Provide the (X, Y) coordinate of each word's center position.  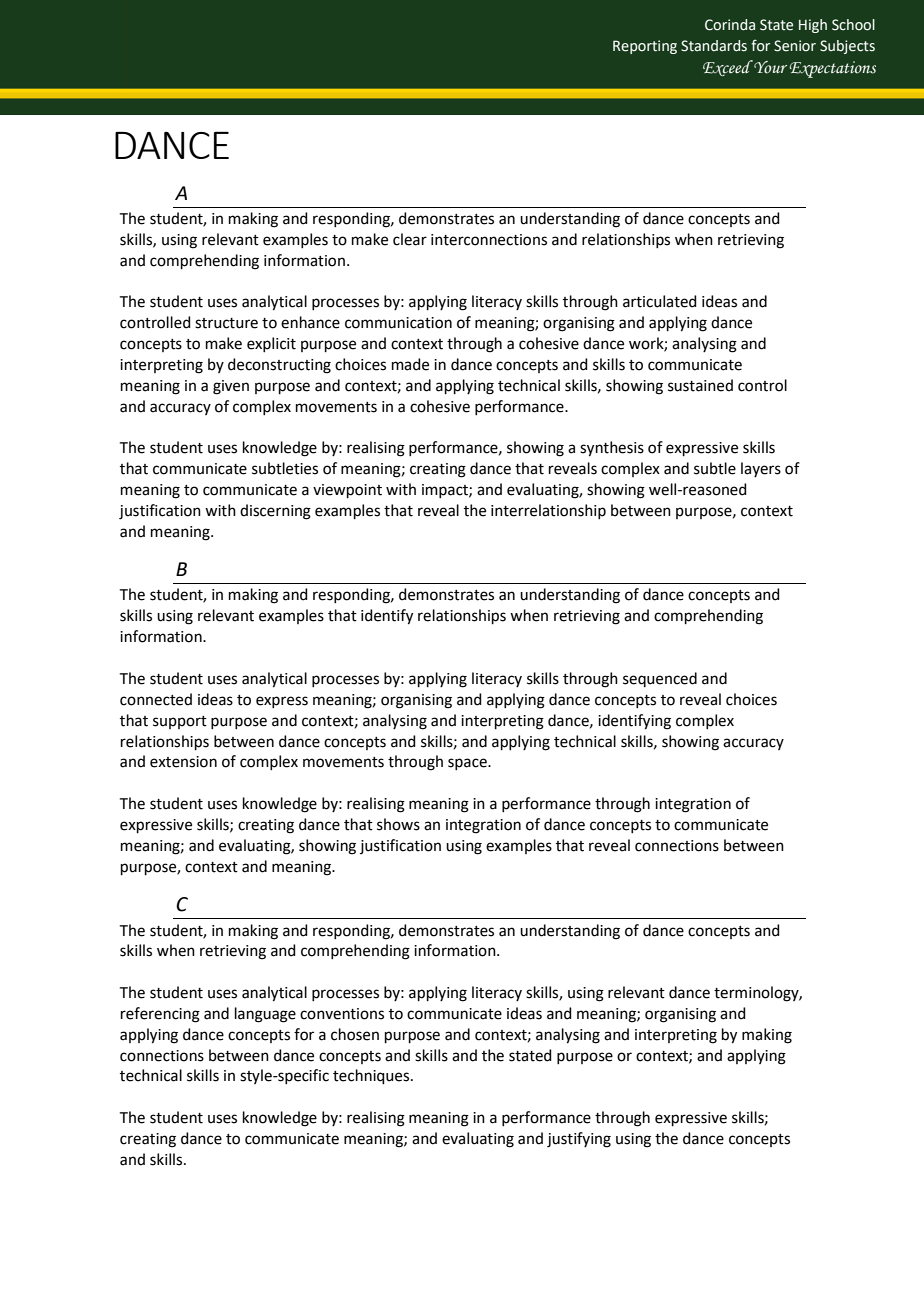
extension (183, 762)
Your (769, 67)
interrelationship (548, 511)
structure (226, 323)
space (468, 764)
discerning (275, 512)
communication (398, 323)
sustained (700, 385)
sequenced (660, 679)
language (265, 1015)
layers (761, 469)
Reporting (645, 47)
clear (410, 239)
